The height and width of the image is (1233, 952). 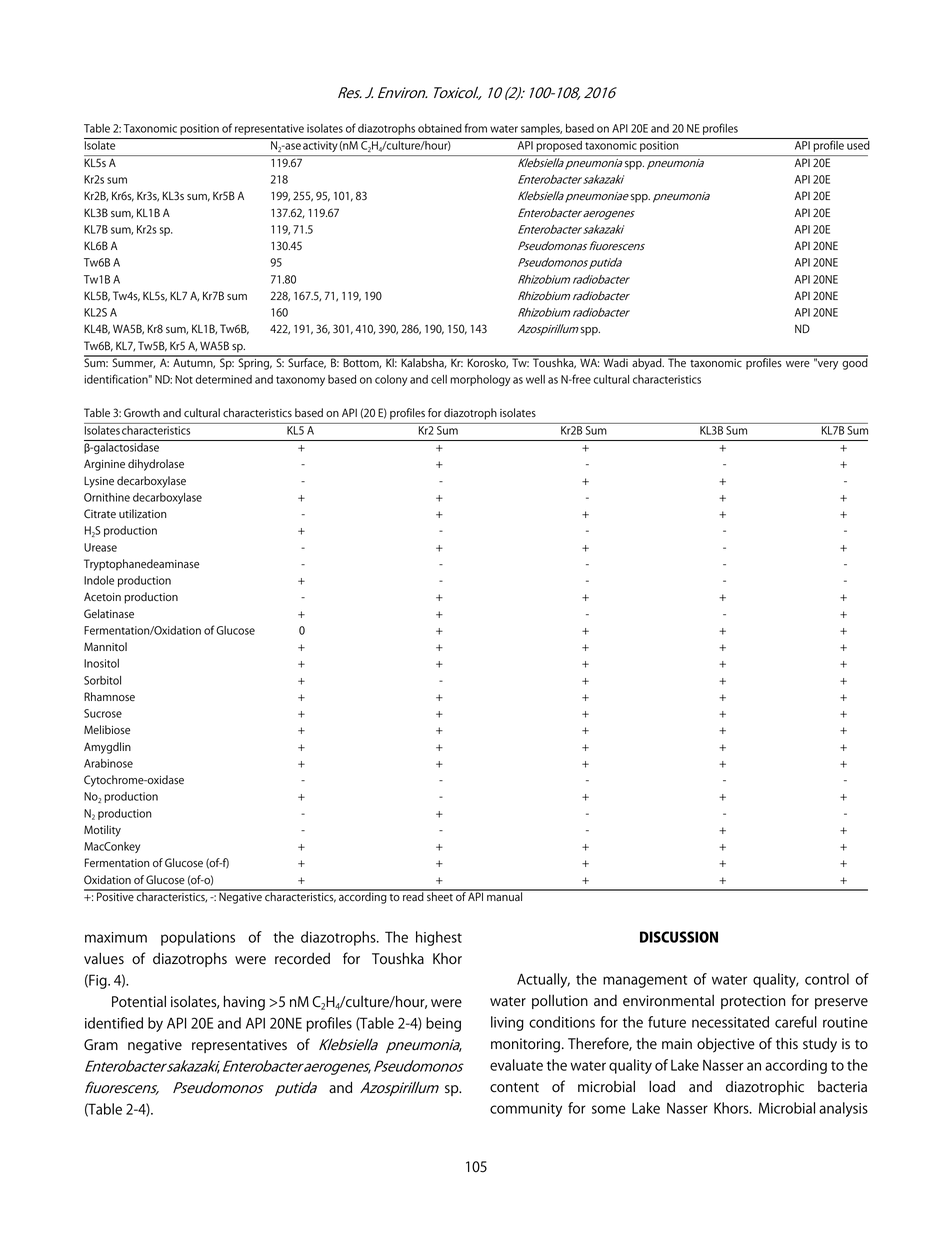 I want to click on used, so click(x=858, y=145).
